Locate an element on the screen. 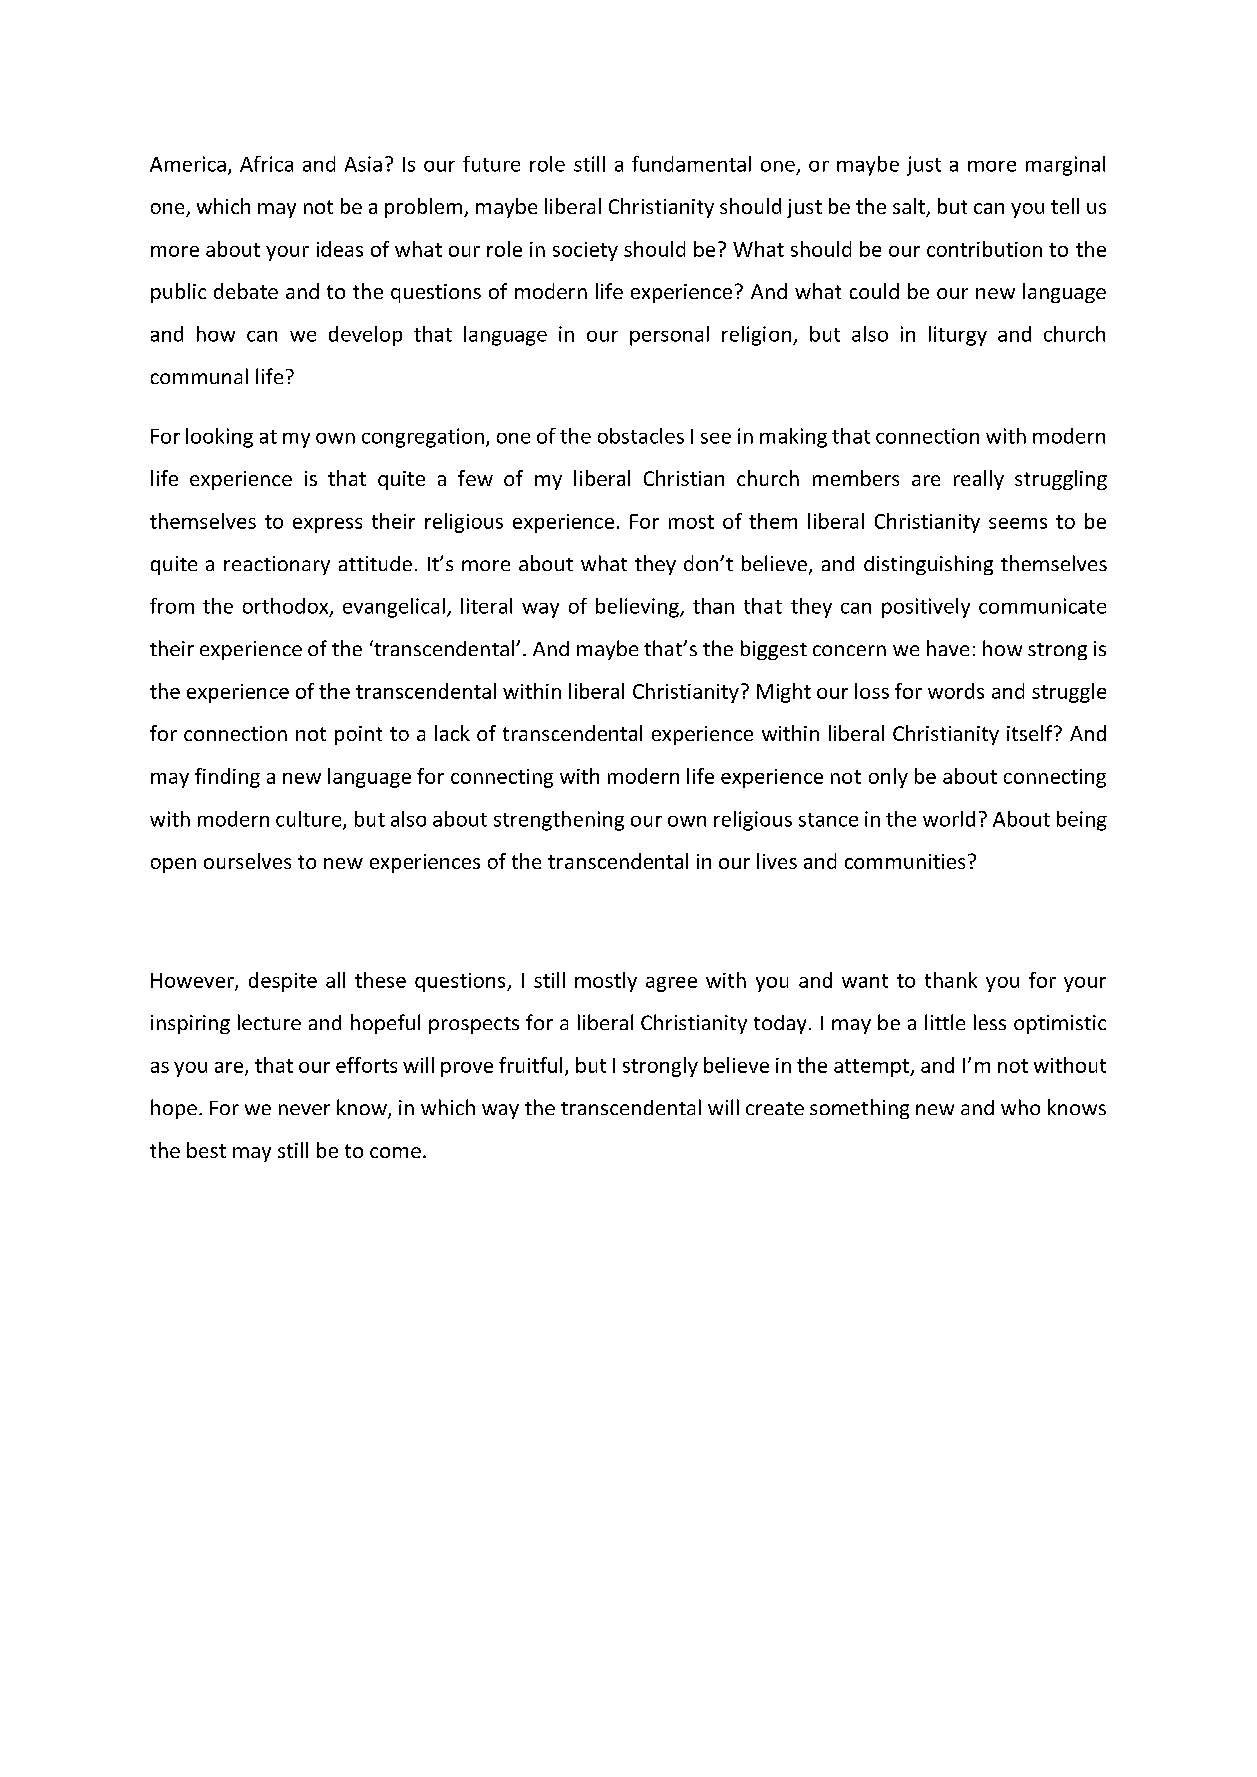 The height and width of the screenshot is (1777, 1257). who is located at coordinates (1020, 1107).
